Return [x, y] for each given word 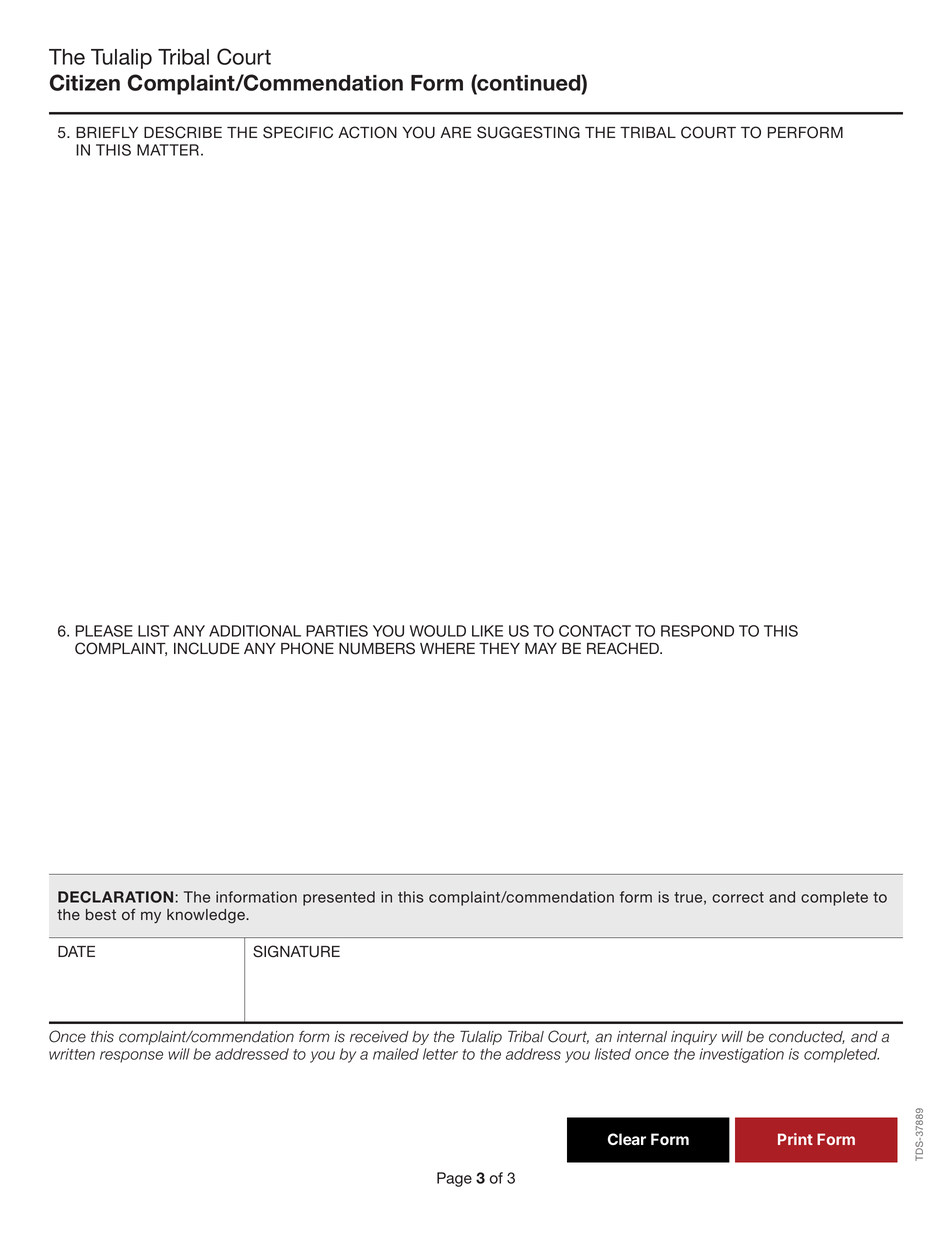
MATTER [168, 150]
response [131, 1057]
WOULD [438, 631]
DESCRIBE [183, 132]
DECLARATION [117, 897]
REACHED [624, 648]
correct [738, 897]
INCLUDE [206, 648]
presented [339, 898]
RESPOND [697, 631]
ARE [455, 132]
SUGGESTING [528, 132]
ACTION [367, 132]
